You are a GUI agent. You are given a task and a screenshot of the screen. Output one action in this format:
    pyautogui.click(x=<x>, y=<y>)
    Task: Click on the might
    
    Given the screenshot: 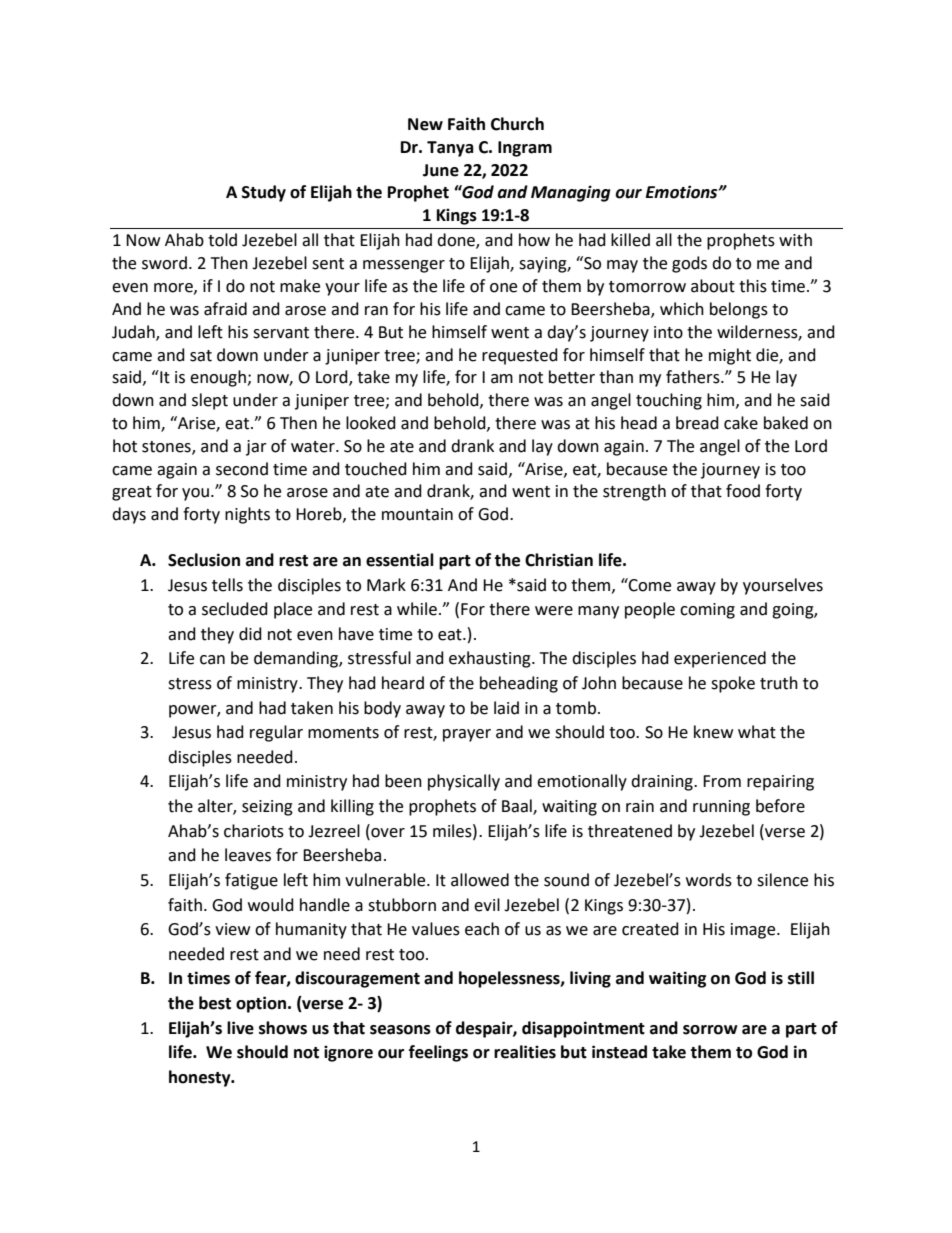 What is the action you would take?
    pyautogui.click(x=730, y=356)
